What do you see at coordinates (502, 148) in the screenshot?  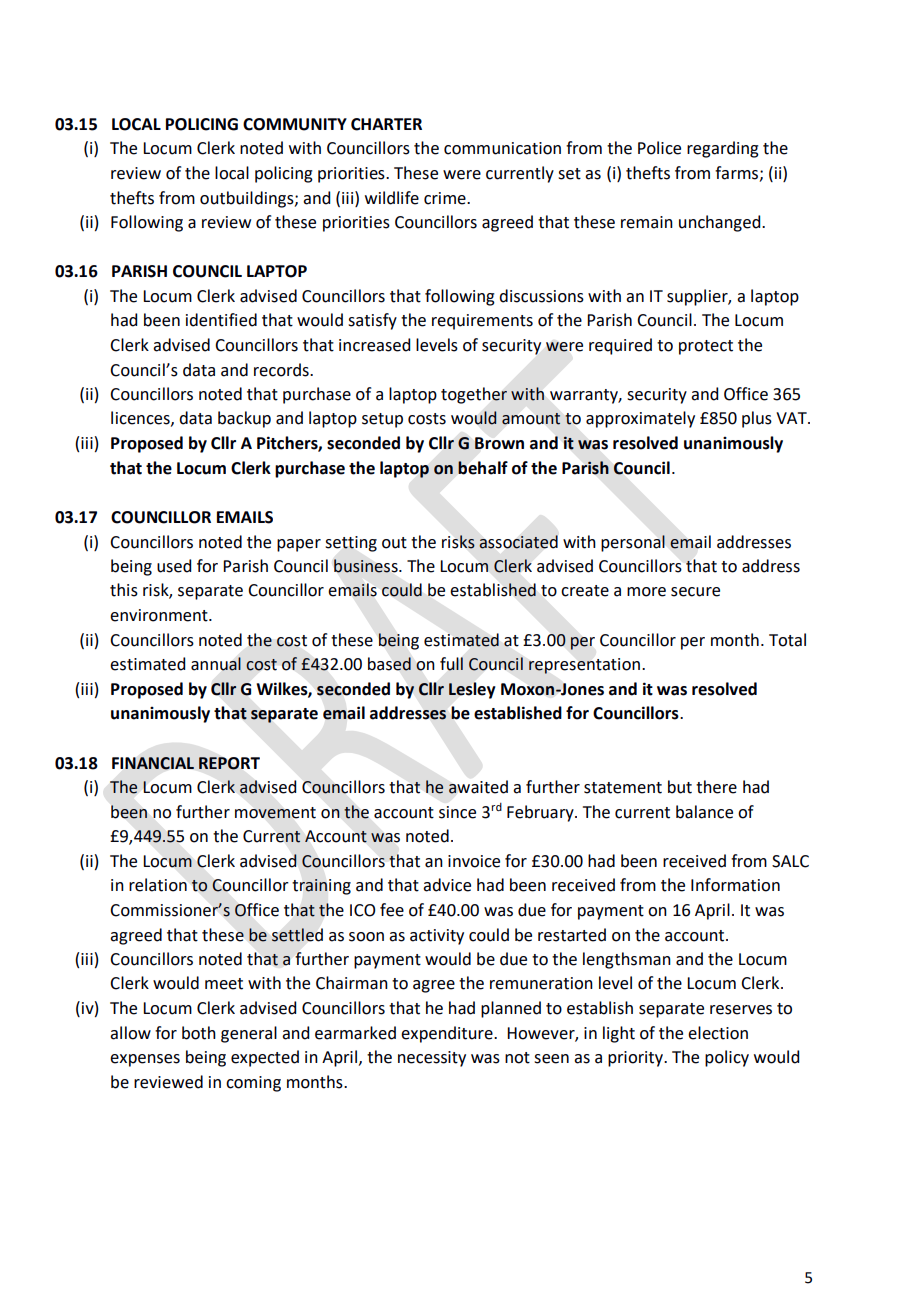 I see `communication` at bounding box center [502, 148].
